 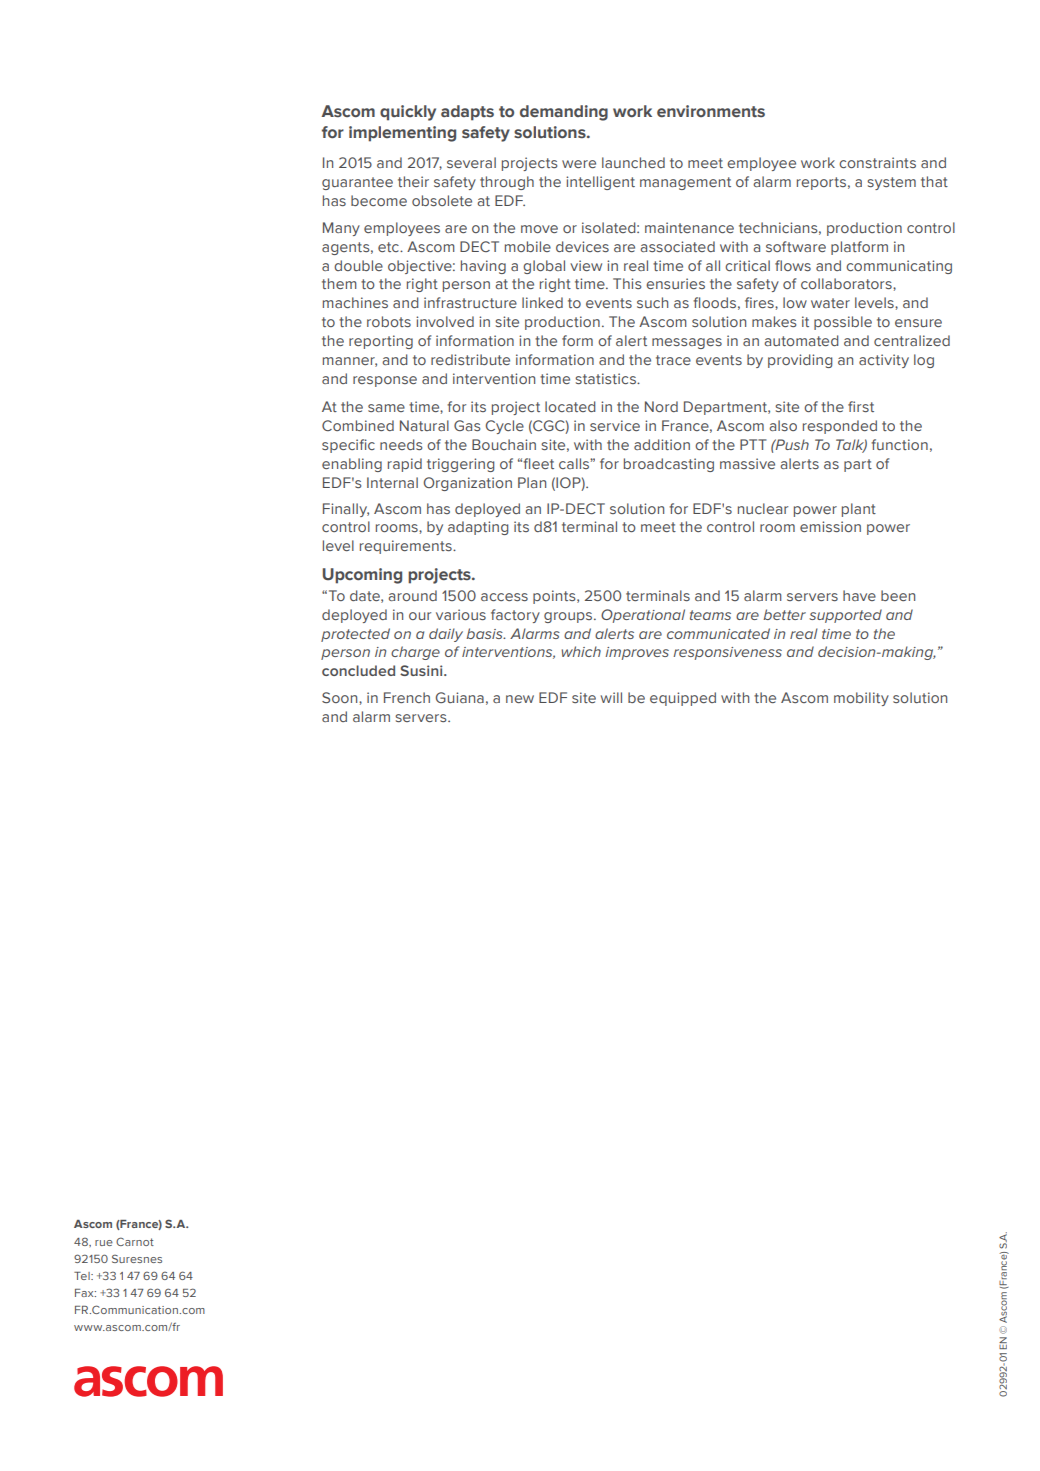 I want to click on Soon, so click(x=341, y=697).
